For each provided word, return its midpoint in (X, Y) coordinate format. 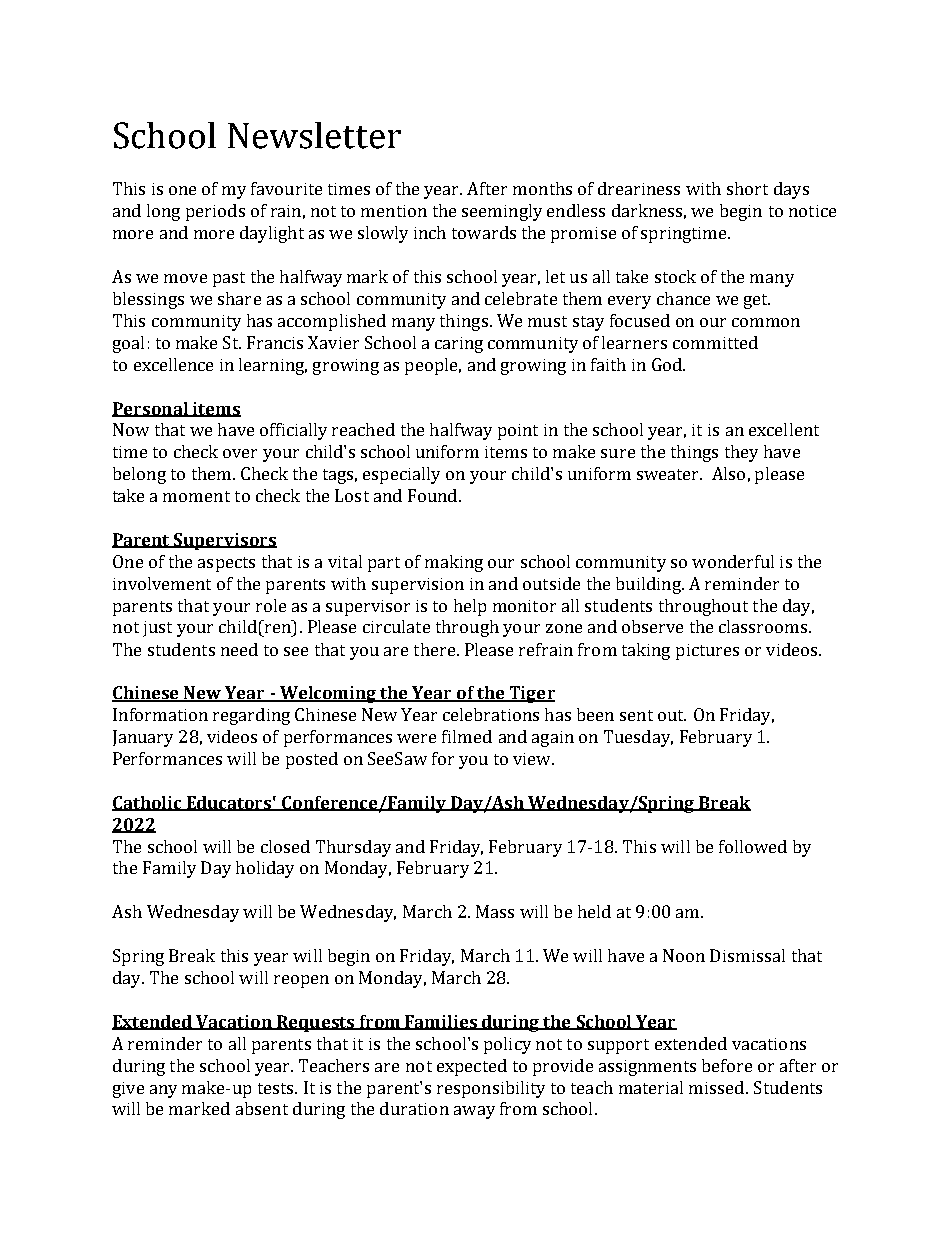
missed (718, 1087)
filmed (467, 736)
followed (753, 846)
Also (728, 473)
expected (472, 1067)
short (747, 188)
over (240, 453)
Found (432, 495)
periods (215, 212)
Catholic (148, 803)
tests (277, 1088)
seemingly (502, 212)
